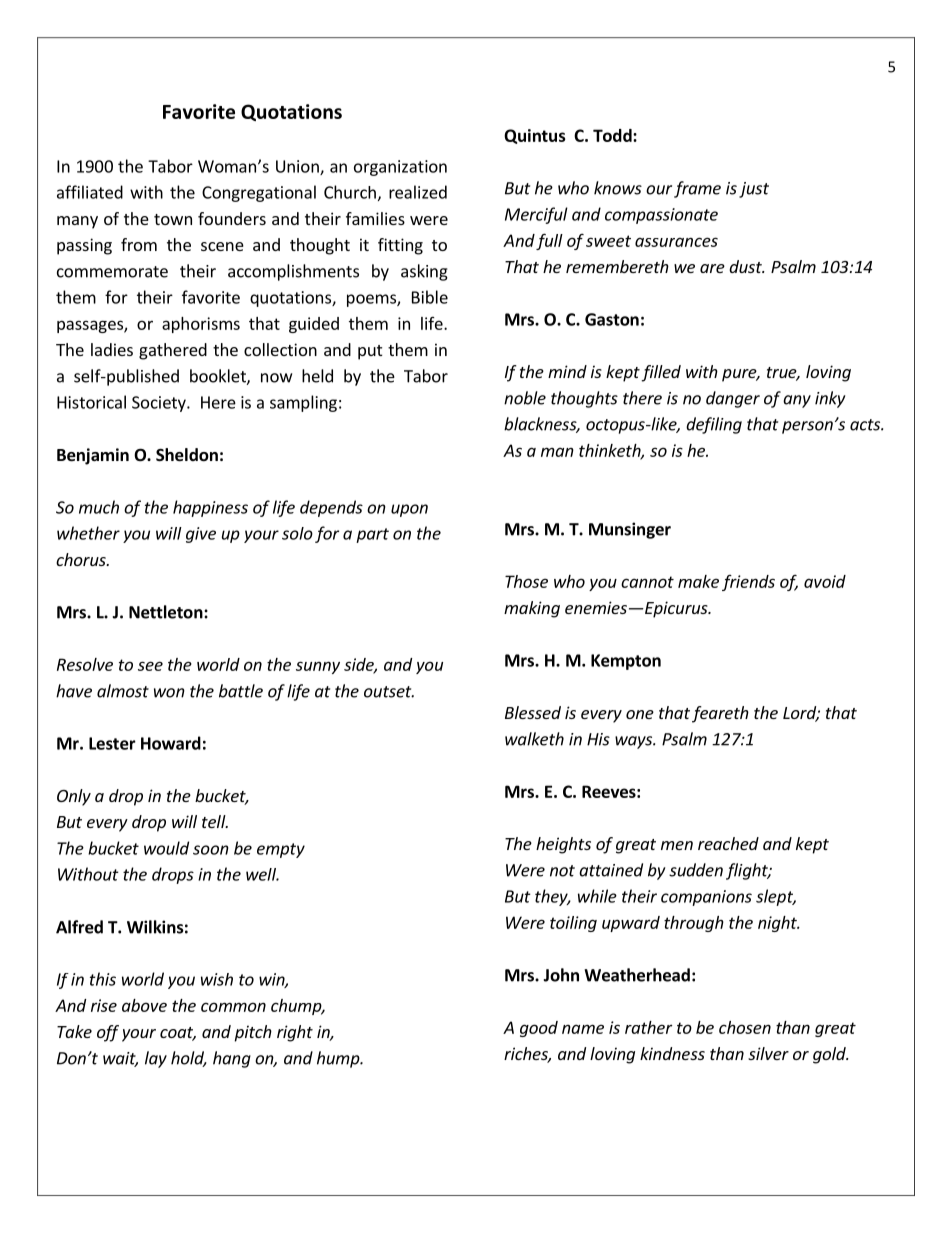 This page has width=952, height=1233. I want to click on friends, so click(748, 583).
